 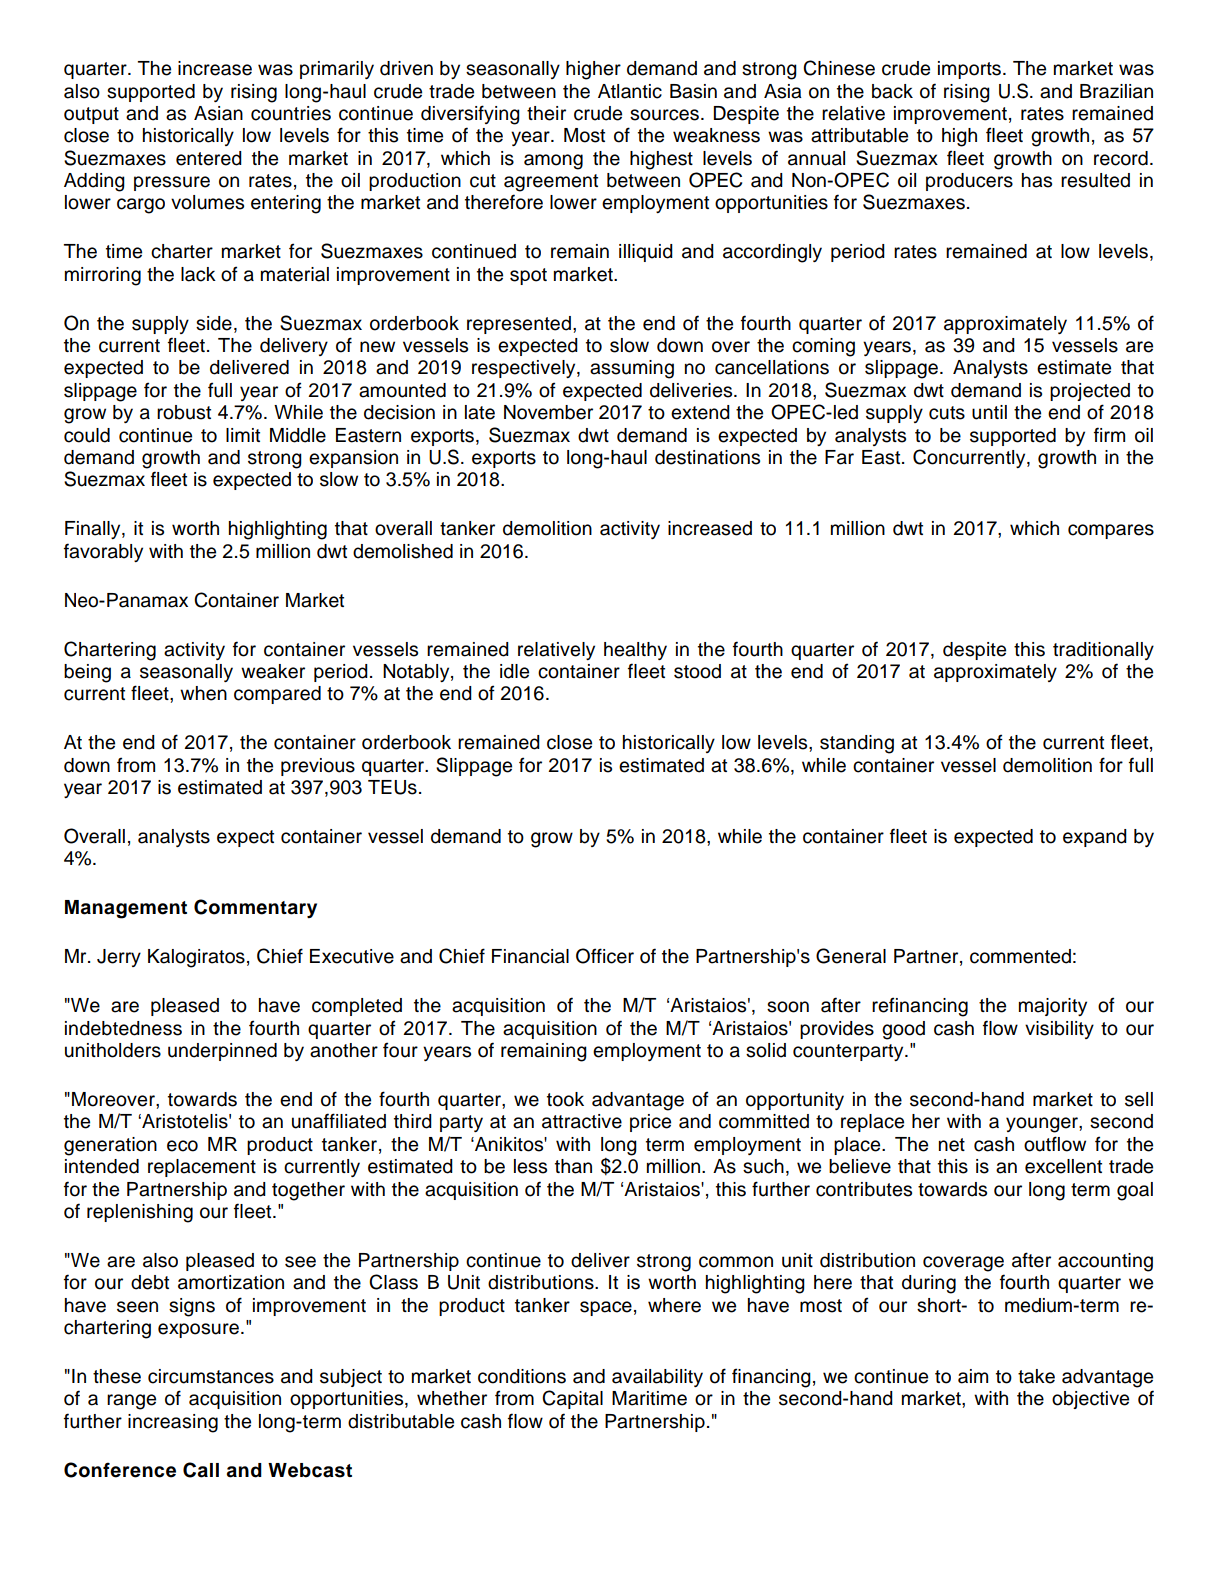 What do you see at coordinates (1095, 838) in the page?
I see `expand` at bounding box center [1095, 838].
